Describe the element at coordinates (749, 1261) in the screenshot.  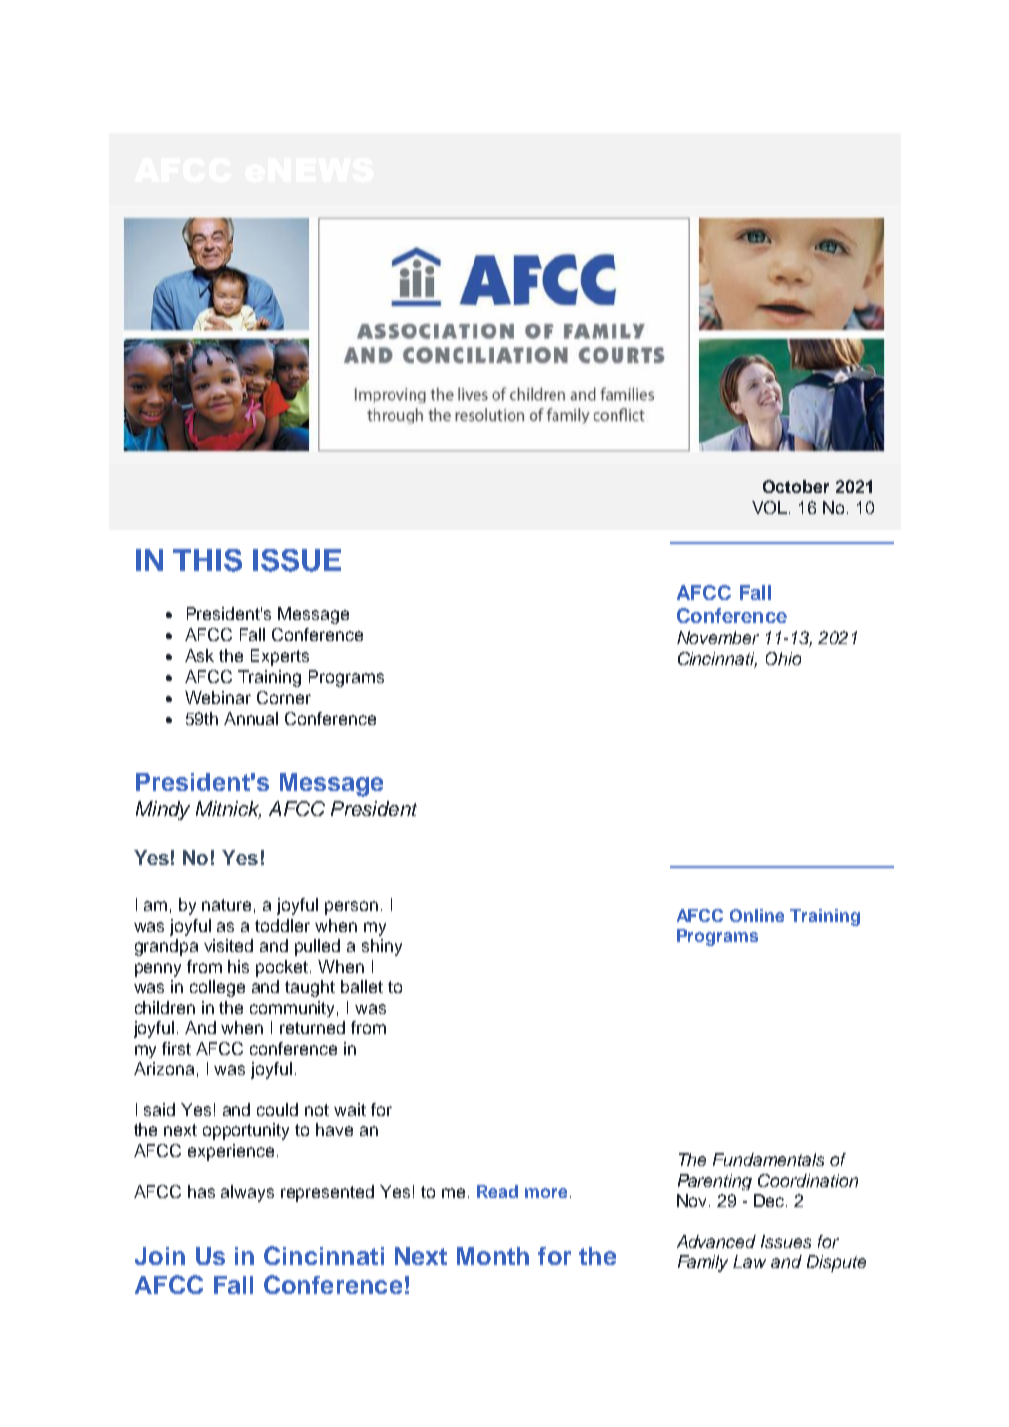
I see `Law` at that location.
